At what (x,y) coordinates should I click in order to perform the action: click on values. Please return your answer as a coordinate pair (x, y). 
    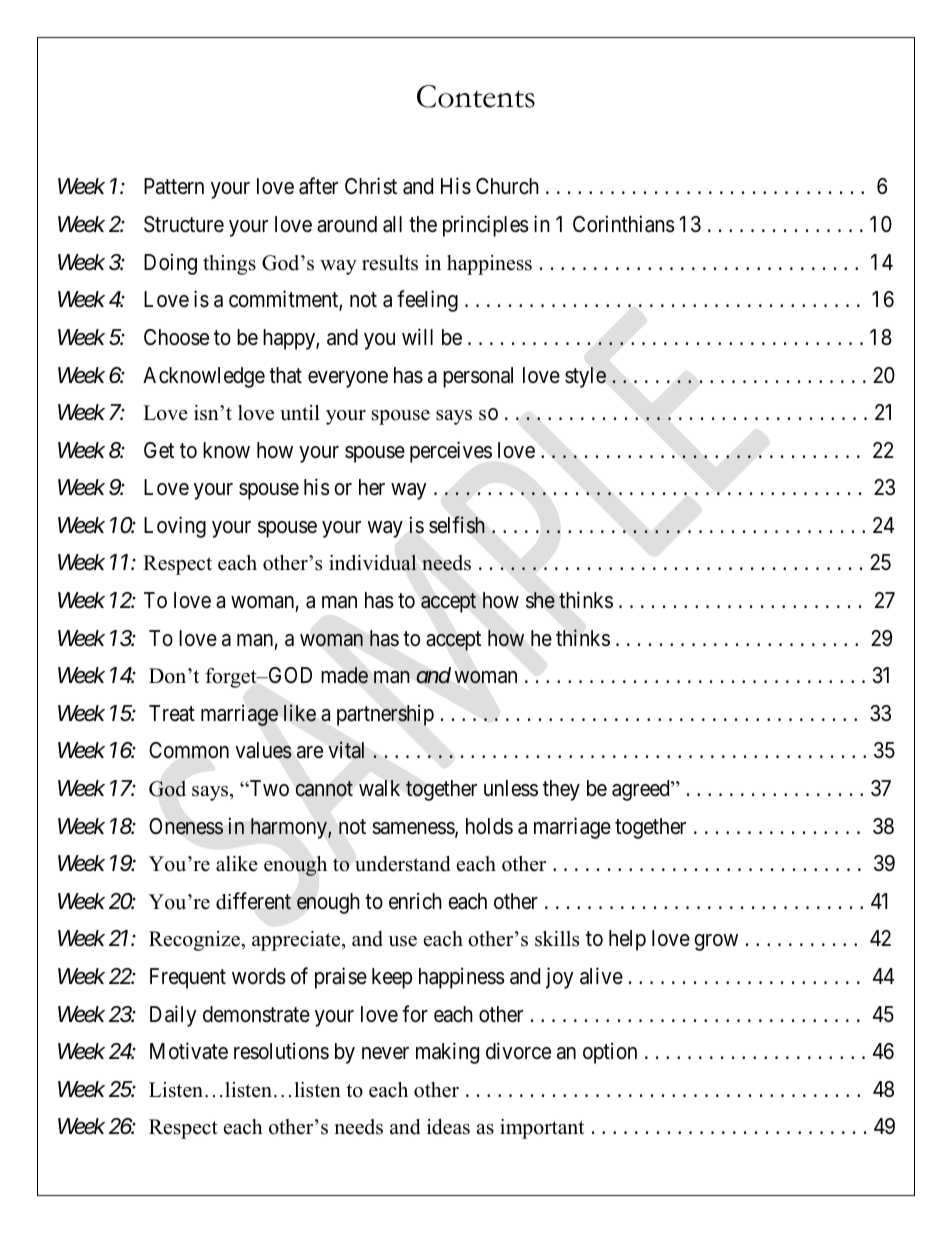
    Looking at the image, I should click on (263, 750).
